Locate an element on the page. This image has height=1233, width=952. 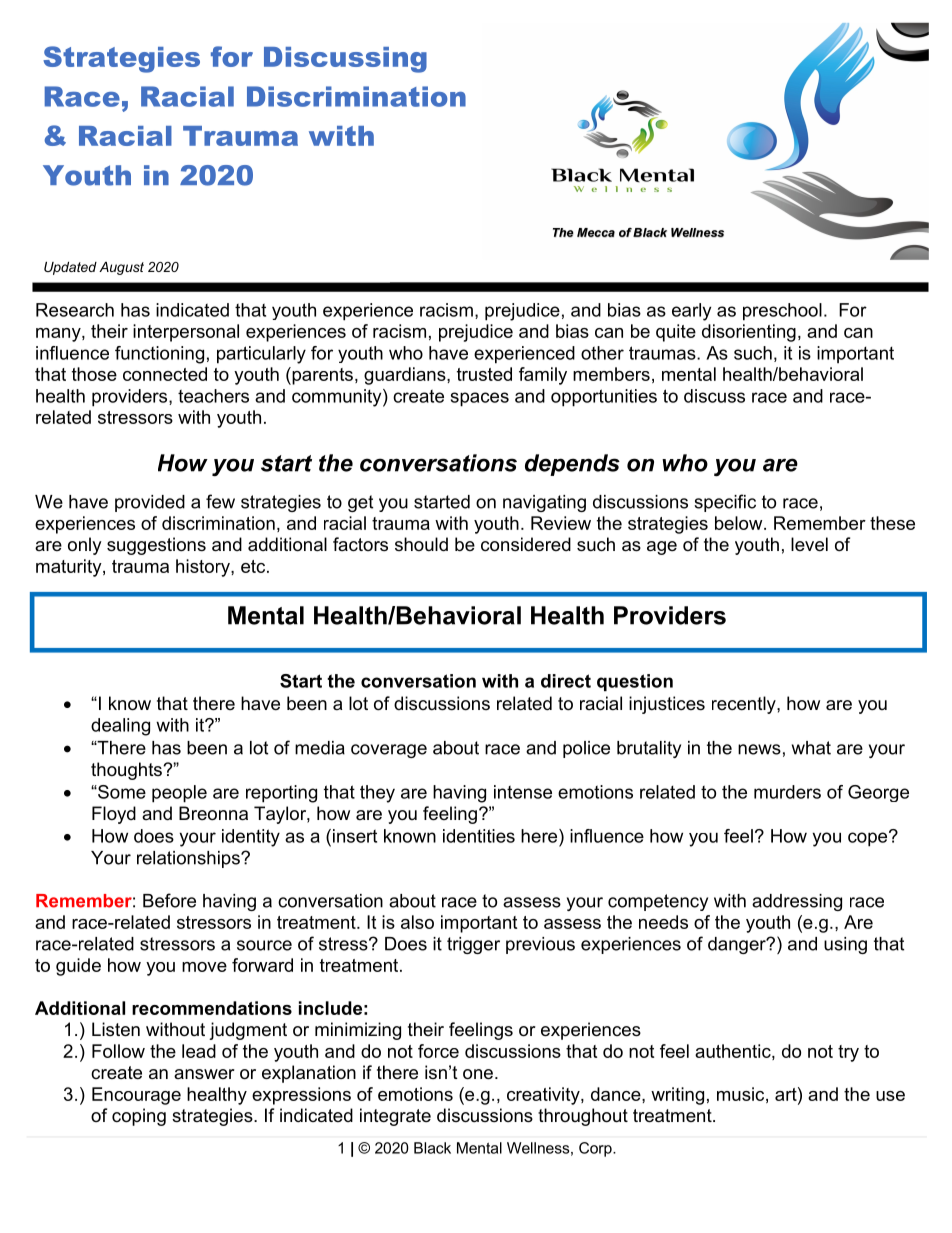
level is located at coordinates (809, 544).
